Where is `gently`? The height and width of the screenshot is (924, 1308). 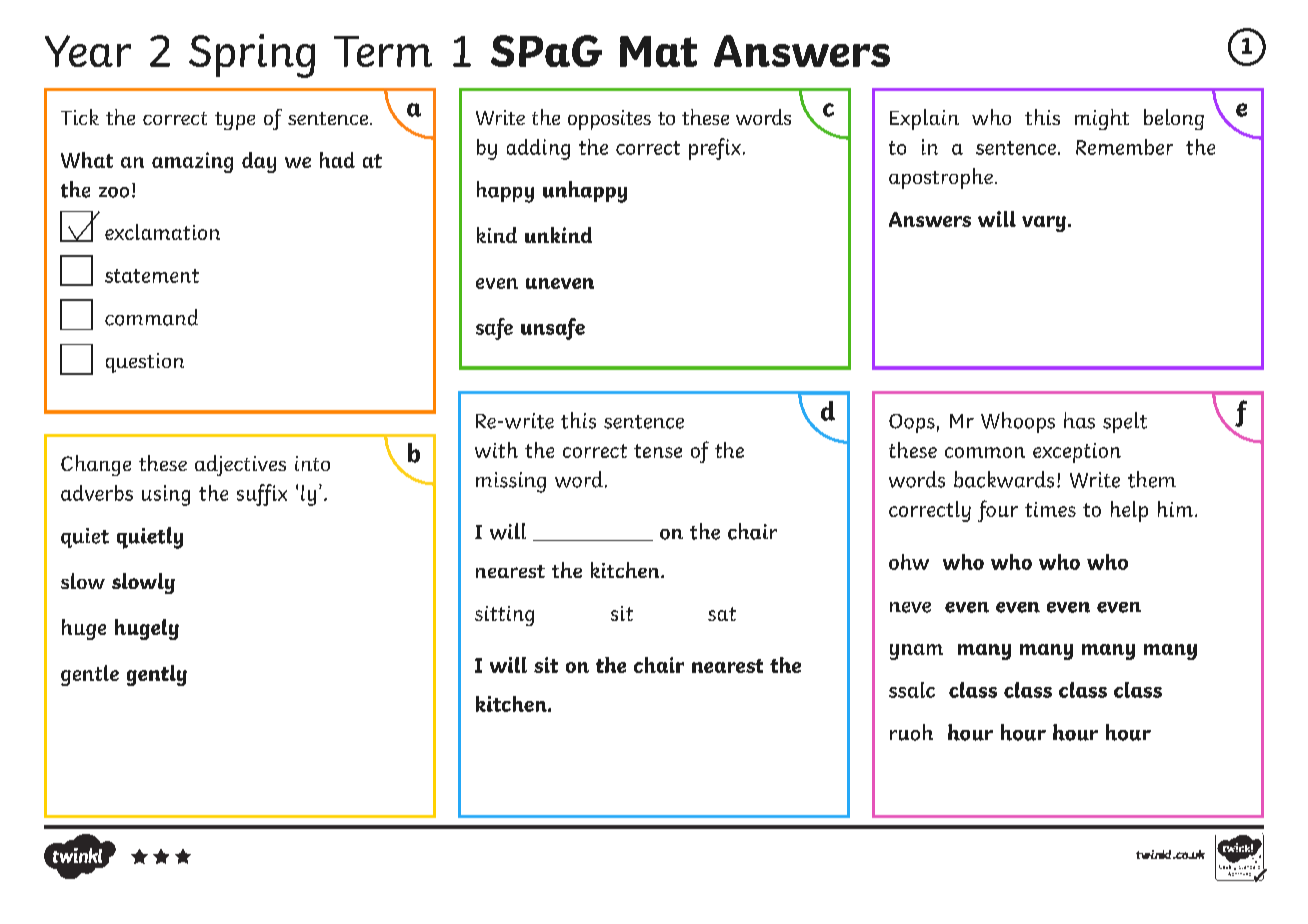 gently is located at coordinates (157, 675).
